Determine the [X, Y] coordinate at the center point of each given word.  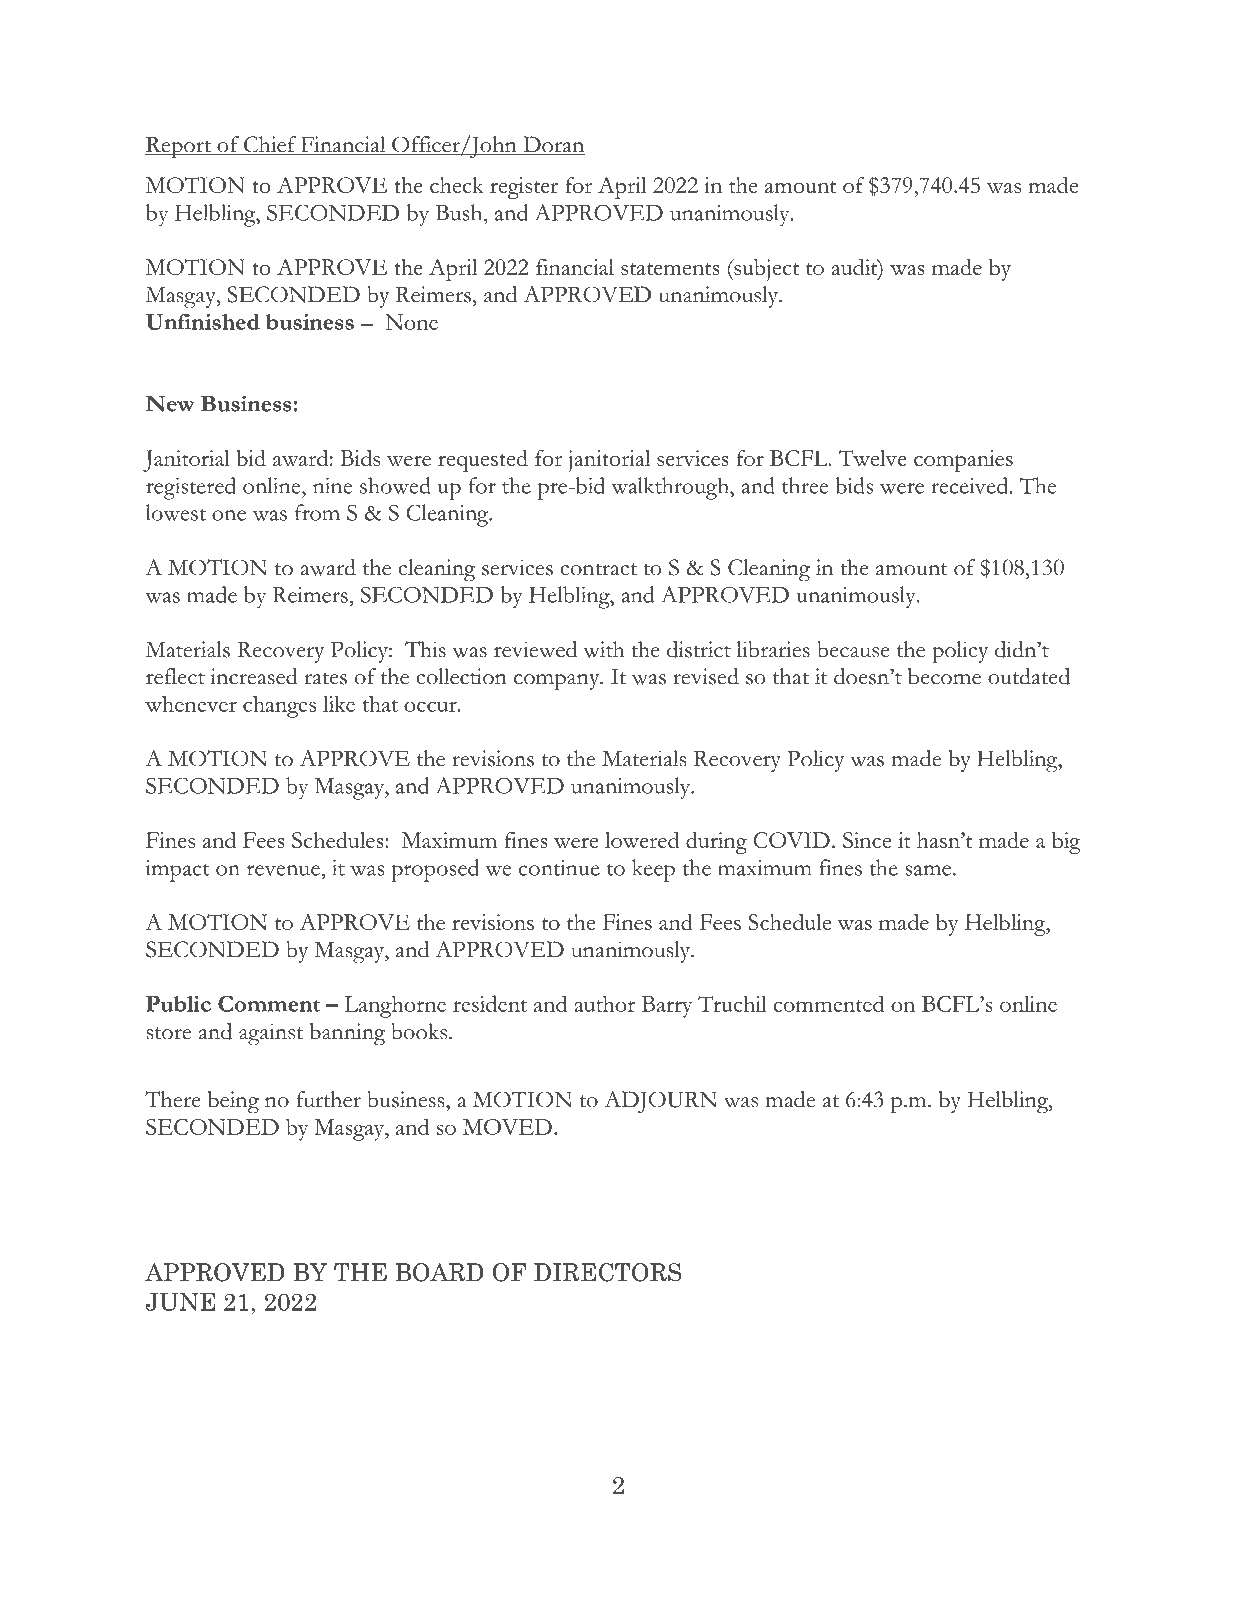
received [970, 485]
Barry [667, 1007]
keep [653, 870]
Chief [270, 145]
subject [765, 270]
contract [598, 569]
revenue [284, 870]
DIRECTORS [607, 1272]
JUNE [181, 1302]
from [317, 512]
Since [867, 840]
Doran [553, 145]
